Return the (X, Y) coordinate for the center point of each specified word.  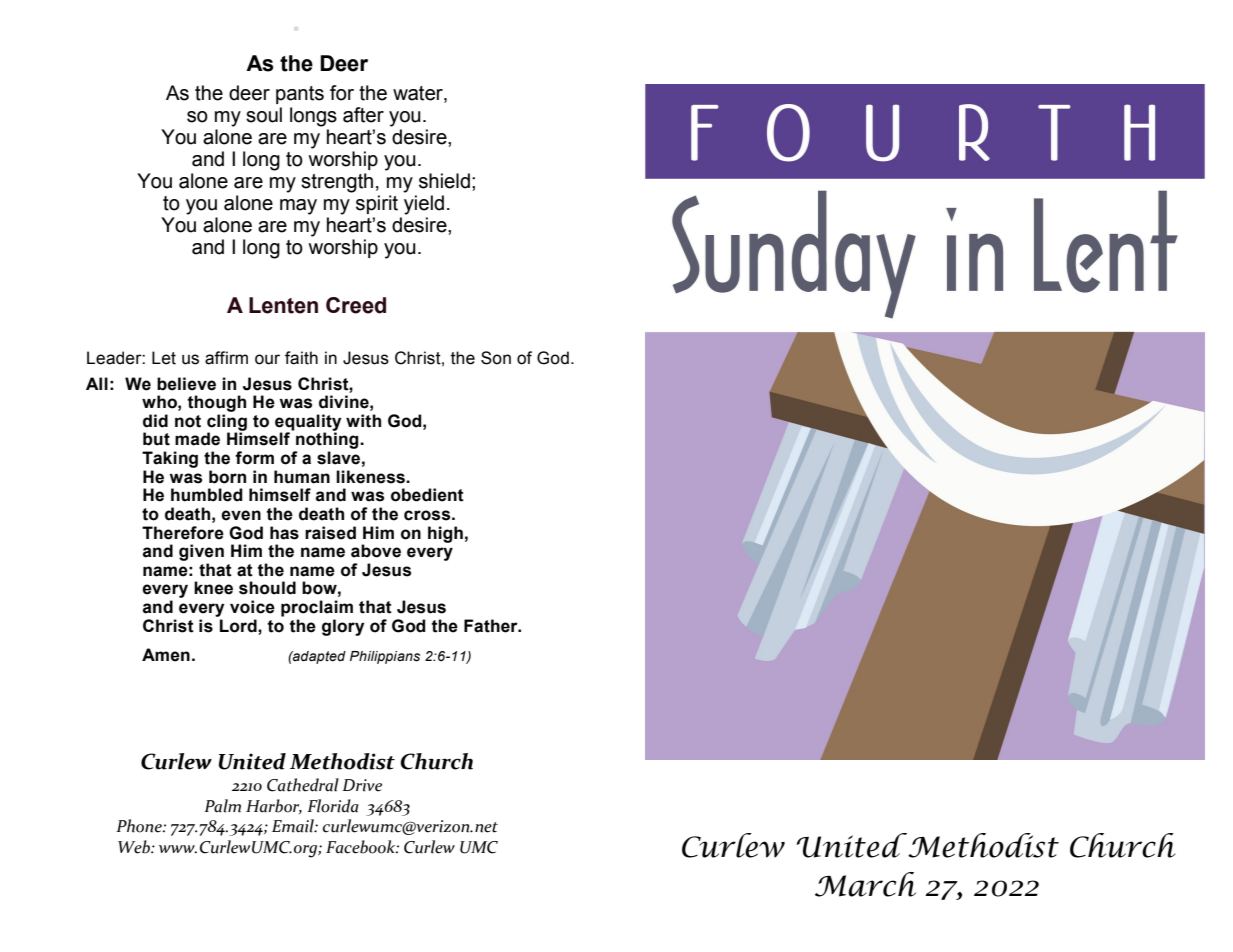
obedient (427, 495)
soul (264, 115)
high (445, 534)
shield (444, 181)
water (419, 94)
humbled (207, 495)
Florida (333, 806)
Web (135, 847)
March (865, 884)
